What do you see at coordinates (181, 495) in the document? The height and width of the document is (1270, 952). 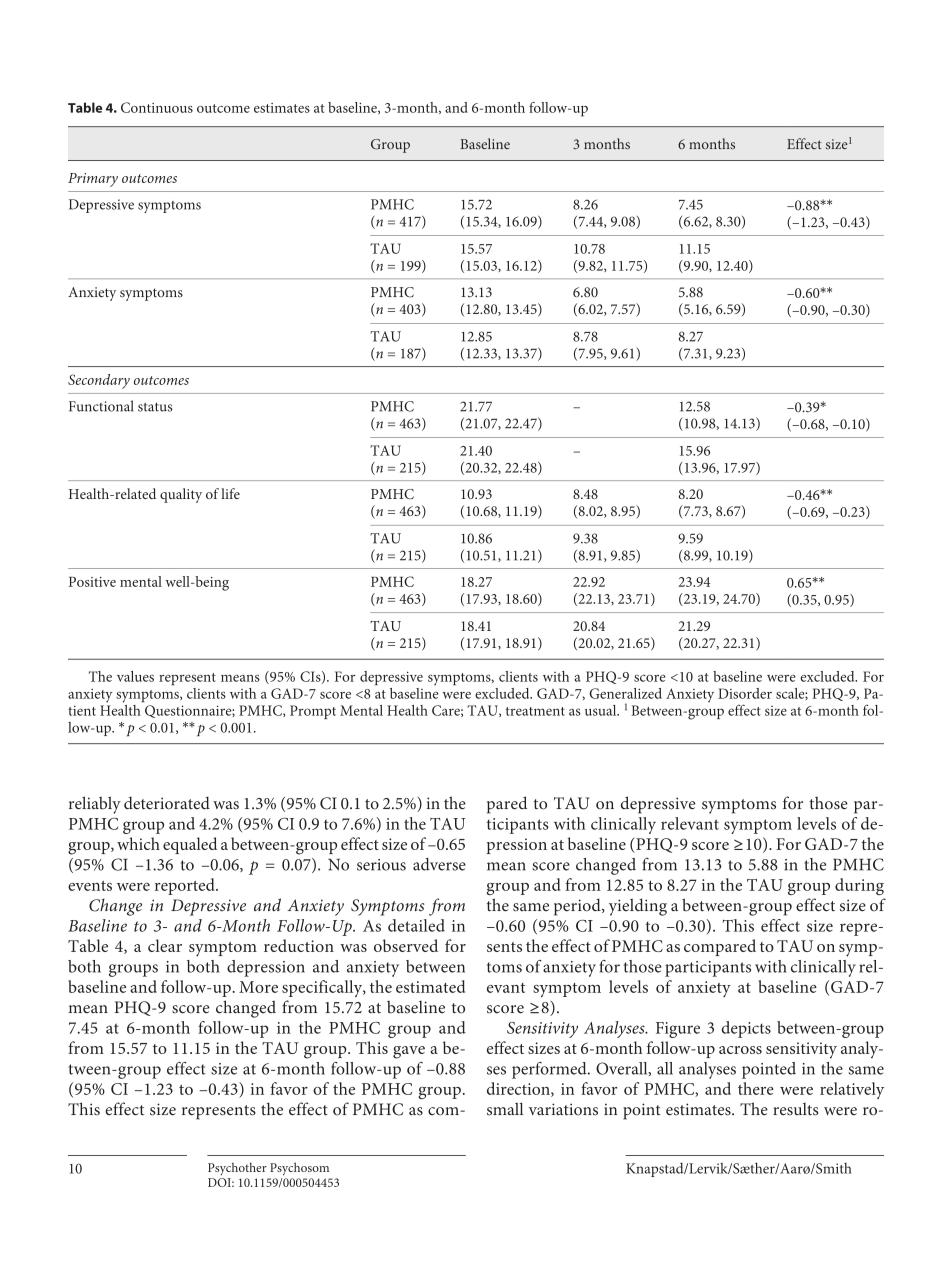 I see `quality` at bounding box center [181, 495].
